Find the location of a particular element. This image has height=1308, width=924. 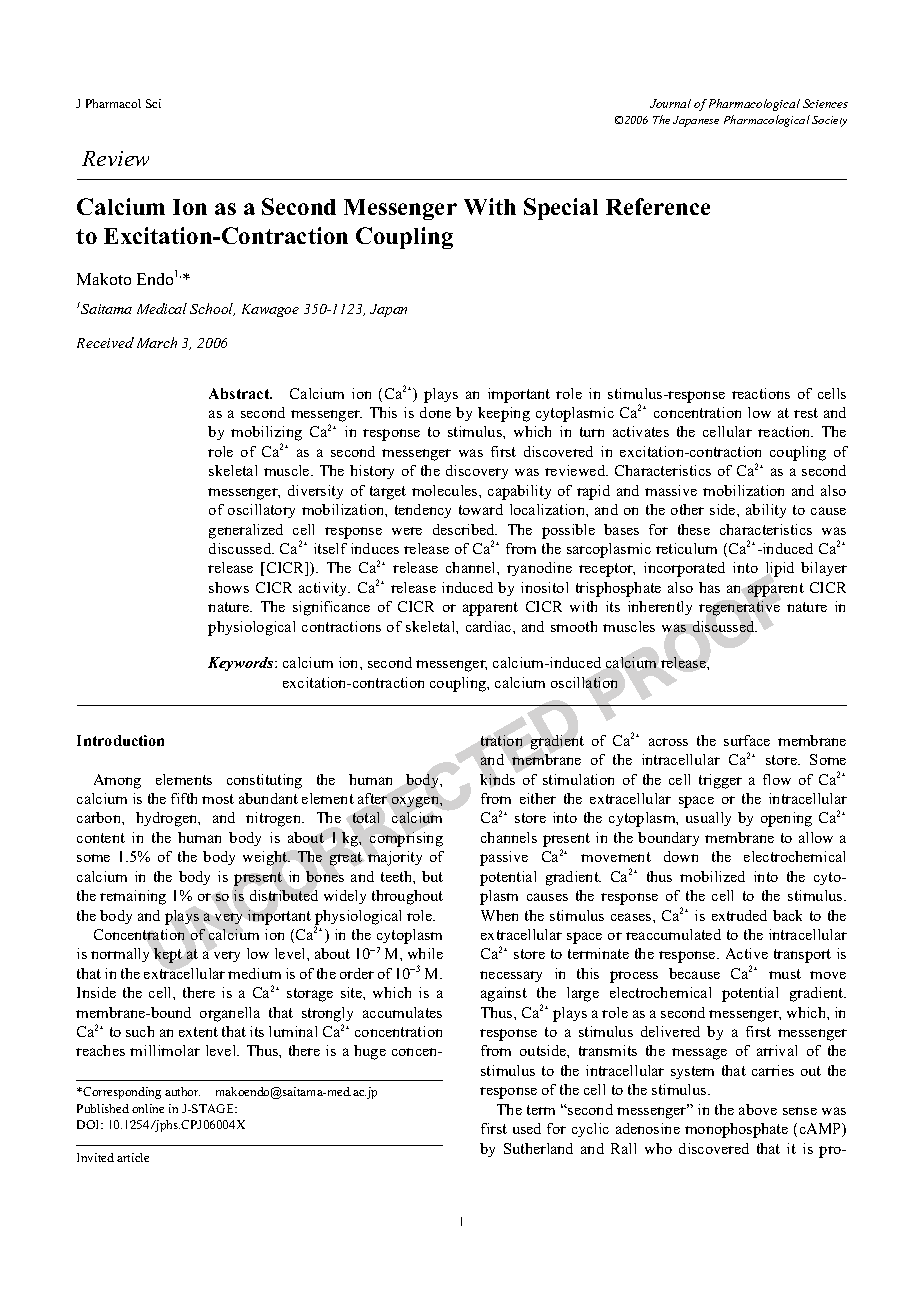

done is located at coordinates (435, 412).
